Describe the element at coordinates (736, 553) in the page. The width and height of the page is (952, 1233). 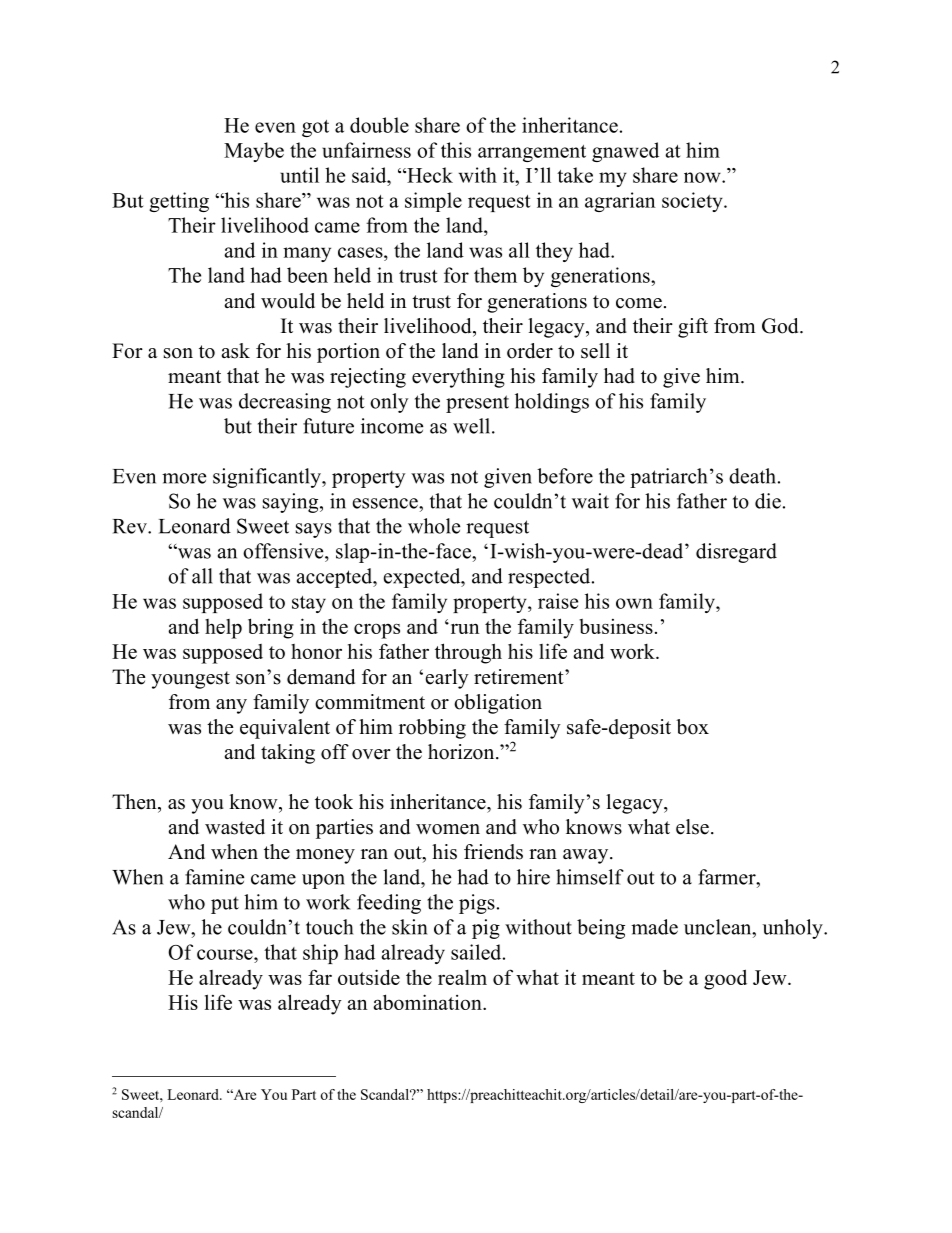
I see `disregard` at that location.
